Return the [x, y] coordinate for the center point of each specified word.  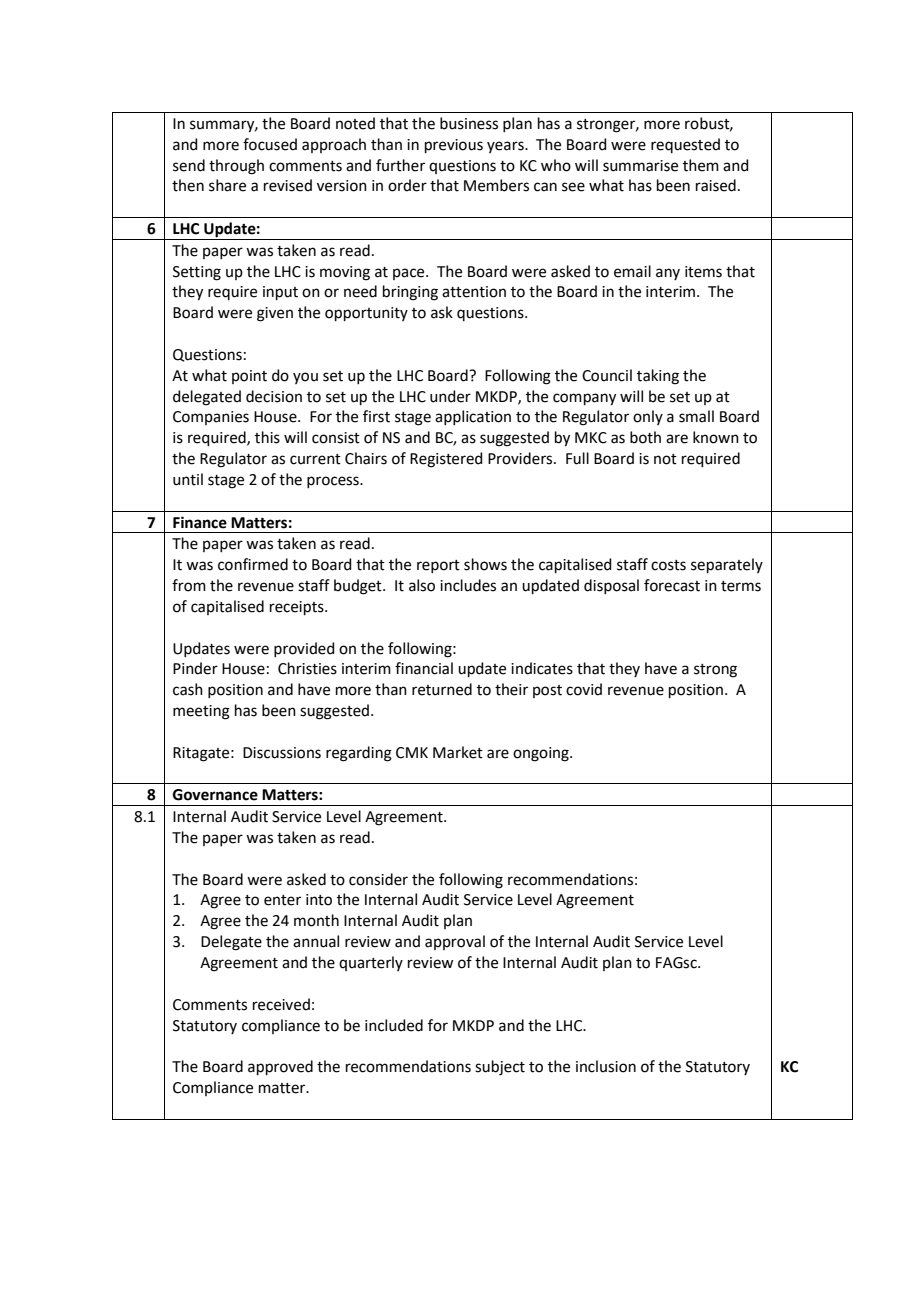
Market [458, 752]
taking [658, 377]
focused [270, 144]
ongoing [542, 754]
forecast [672, 585]
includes [468, 585]
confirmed [253, 564]
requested [685, 145]
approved [280, 1067]
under [450, 396]
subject [500, 1068]
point [249, 377]
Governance [215, 795]
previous [454, 146]
